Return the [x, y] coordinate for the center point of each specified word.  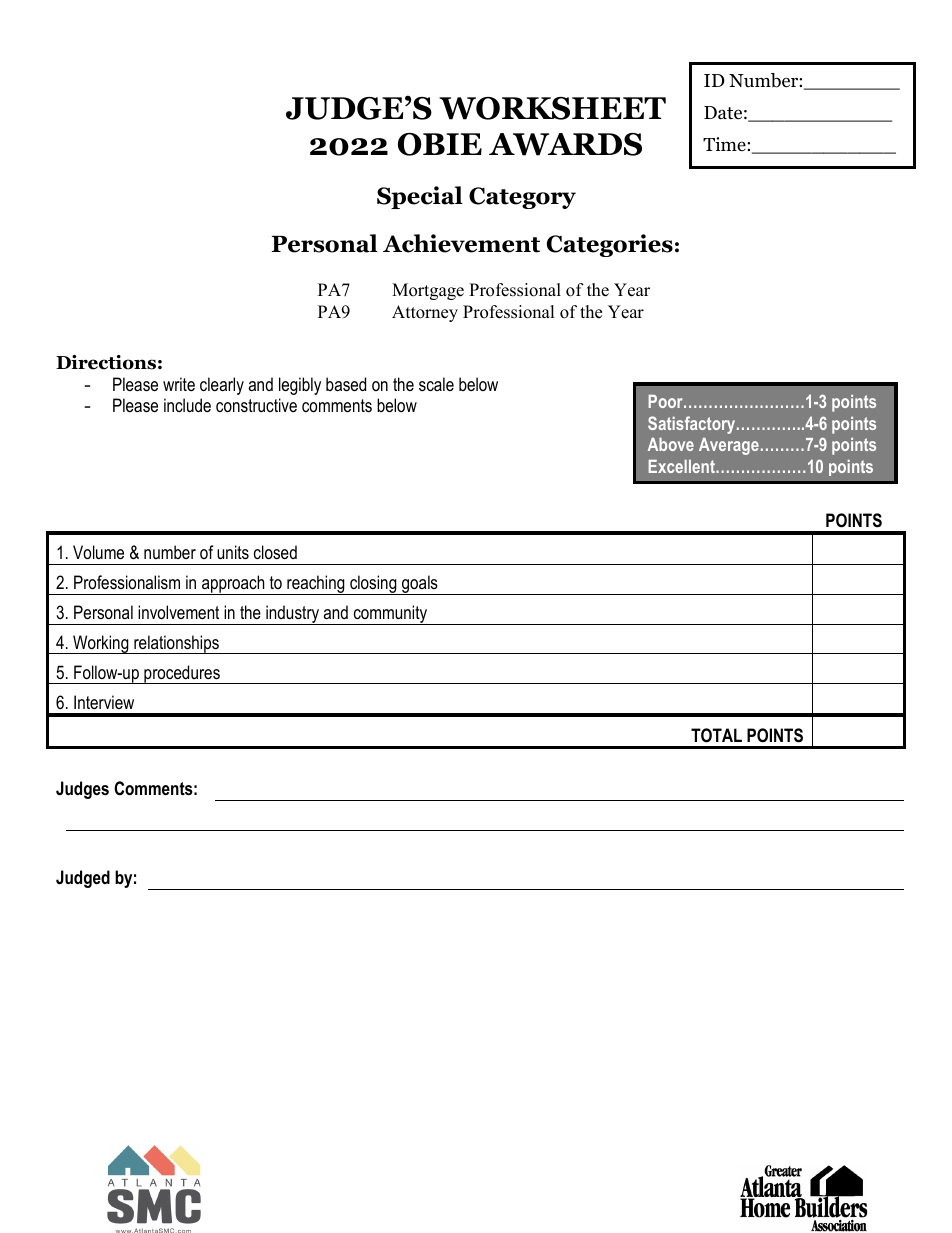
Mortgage [428, 291]
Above [671, 444]
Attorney [425, 313]
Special [420, 197]
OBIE [440, 144]
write [179, 384]
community [390, 615]
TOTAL [716, 735]
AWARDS [565, 144]
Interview [104, 702]
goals [420, 585]
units [233, 552]
